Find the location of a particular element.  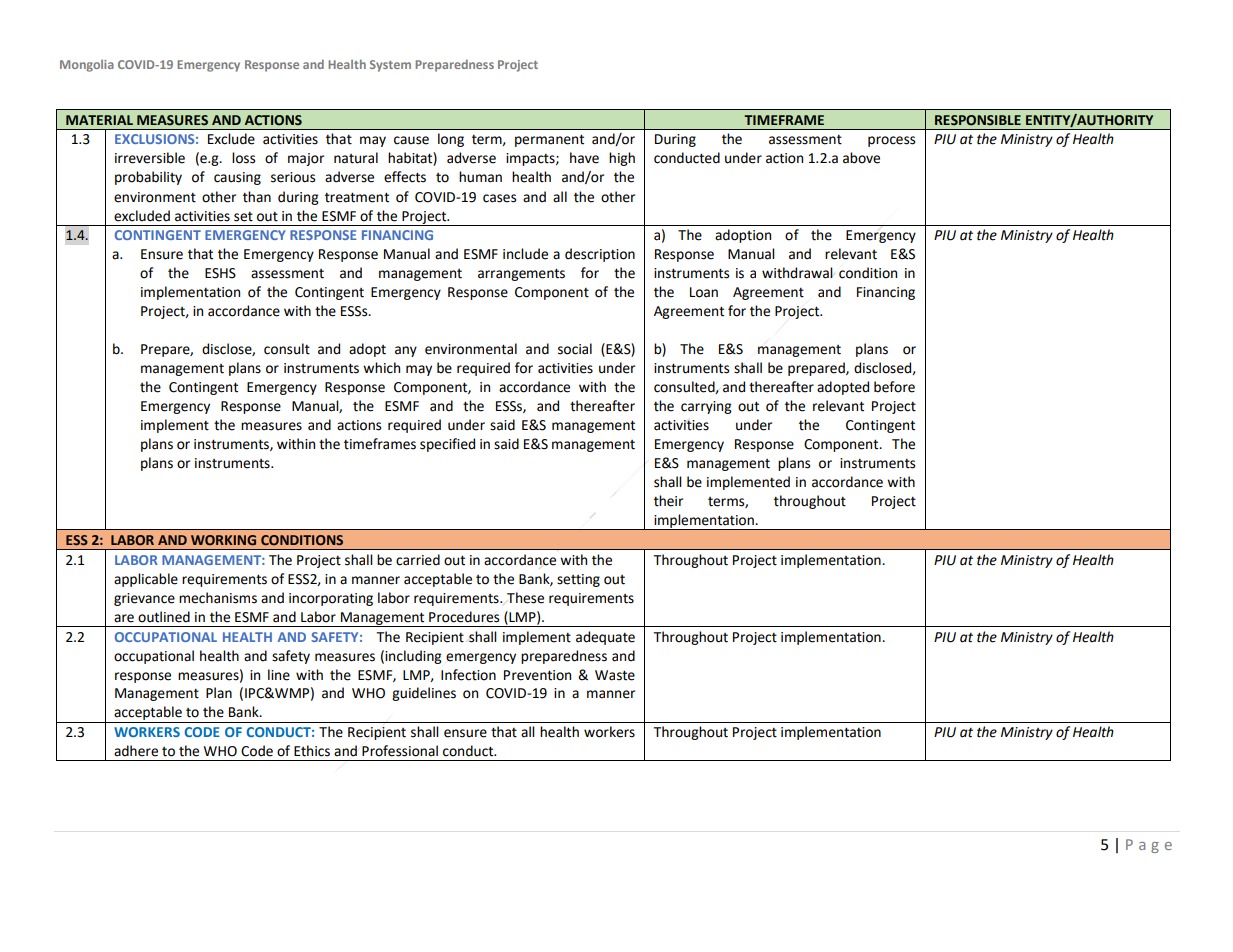

adhere is located at coordinates (136, 751).
